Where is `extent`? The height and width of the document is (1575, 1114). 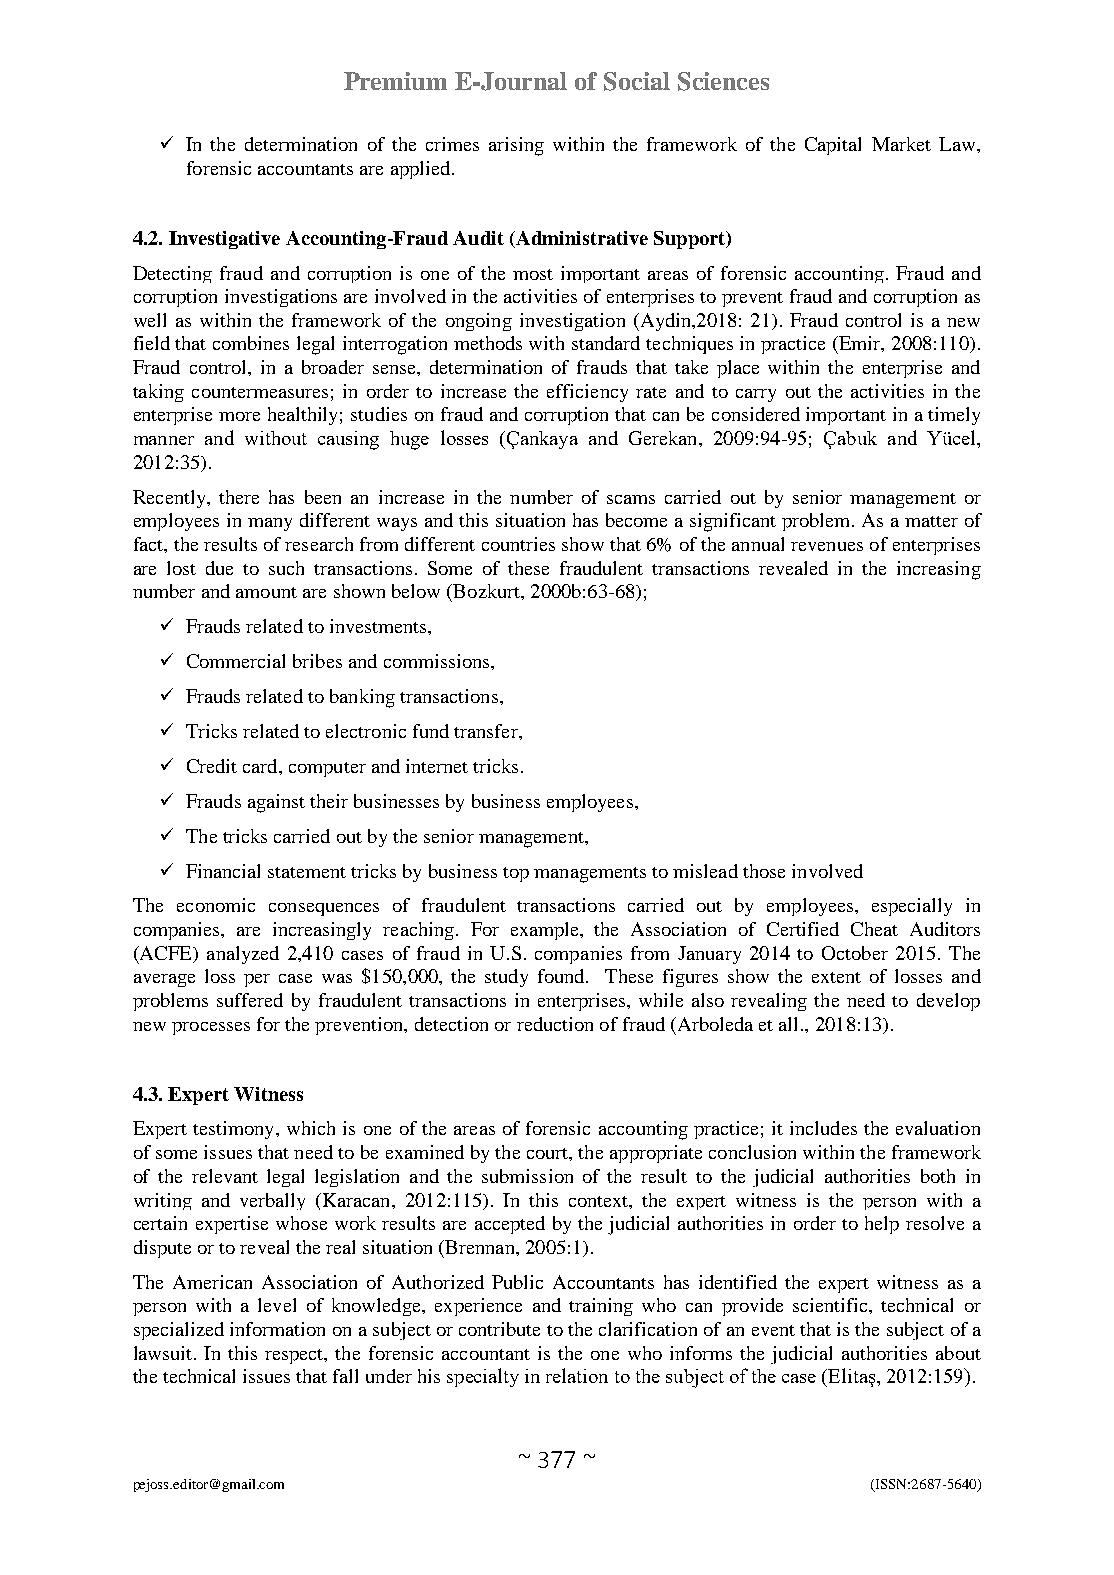 extent is located at coordinates (836, 977).
